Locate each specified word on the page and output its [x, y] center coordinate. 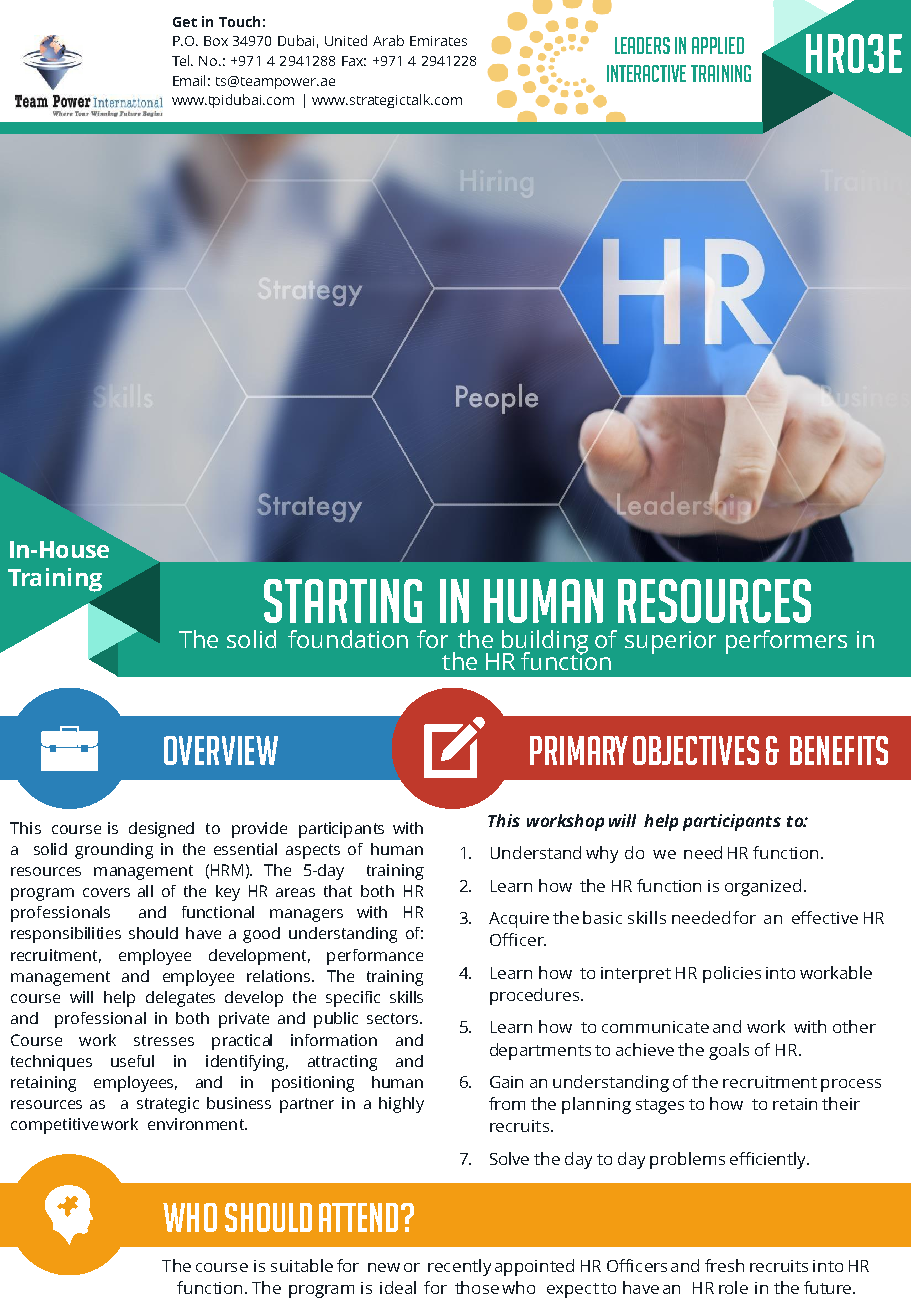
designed [161, 830]
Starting [343, 601]
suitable [302, 1265]
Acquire [519, 920]
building [545, 643]
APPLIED [718, 45]
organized [763, 887]
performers [786, 642]
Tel [182, 60]
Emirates [438, 41]
